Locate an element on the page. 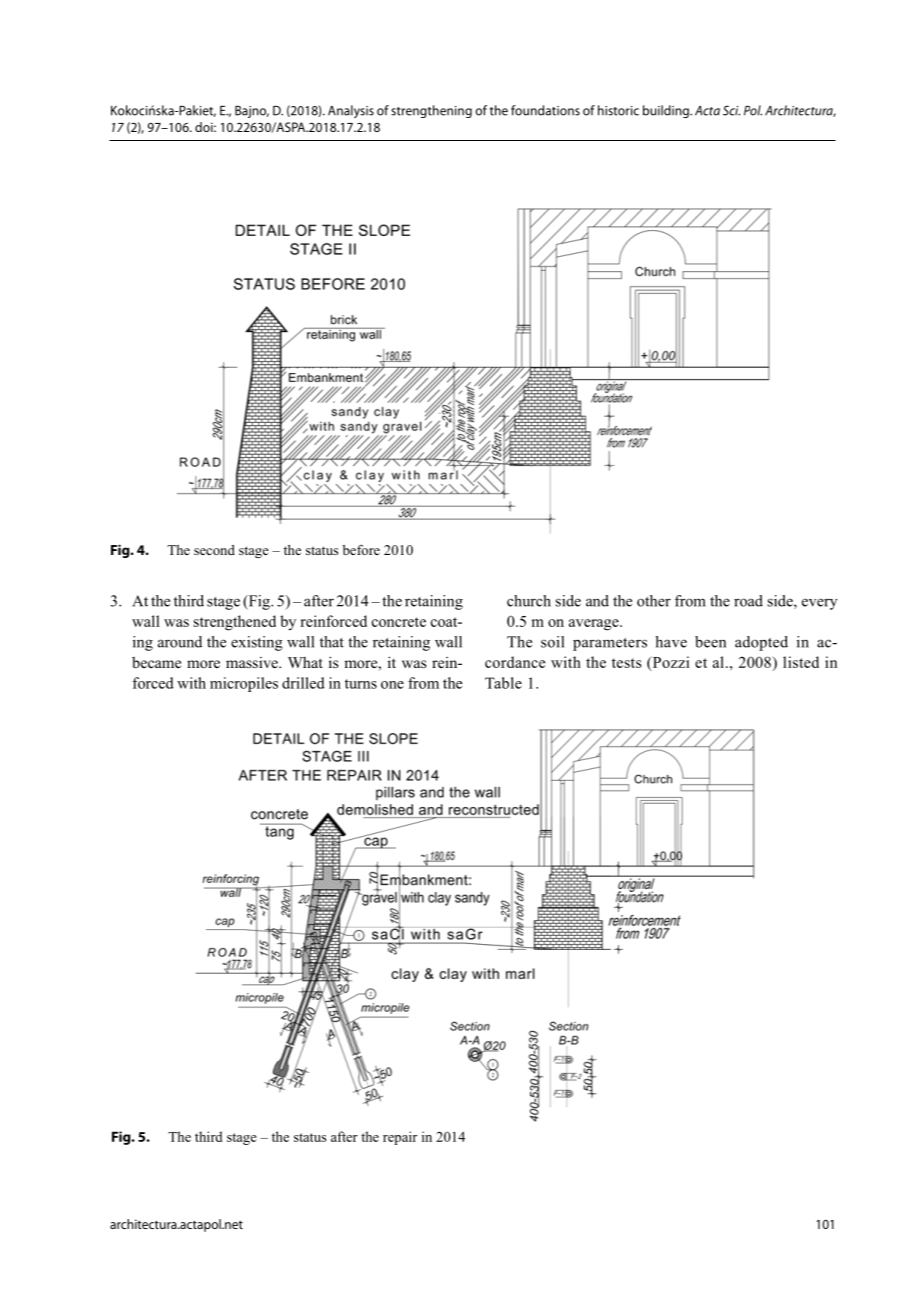  strengthening is located at coordinates (431, 111).
